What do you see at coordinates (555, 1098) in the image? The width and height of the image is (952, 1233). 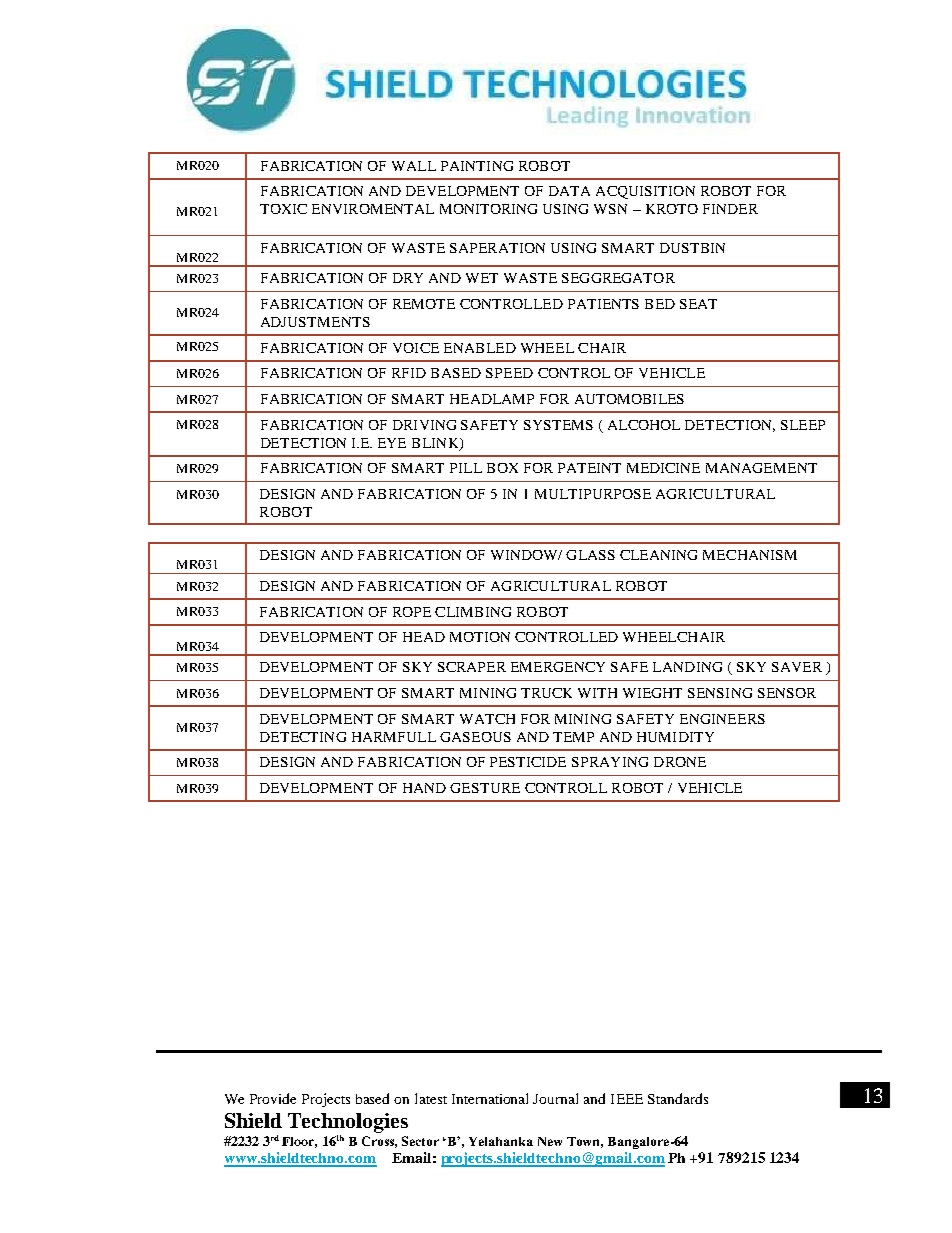 I see `Journal` at bounding box center [555, 1098].
